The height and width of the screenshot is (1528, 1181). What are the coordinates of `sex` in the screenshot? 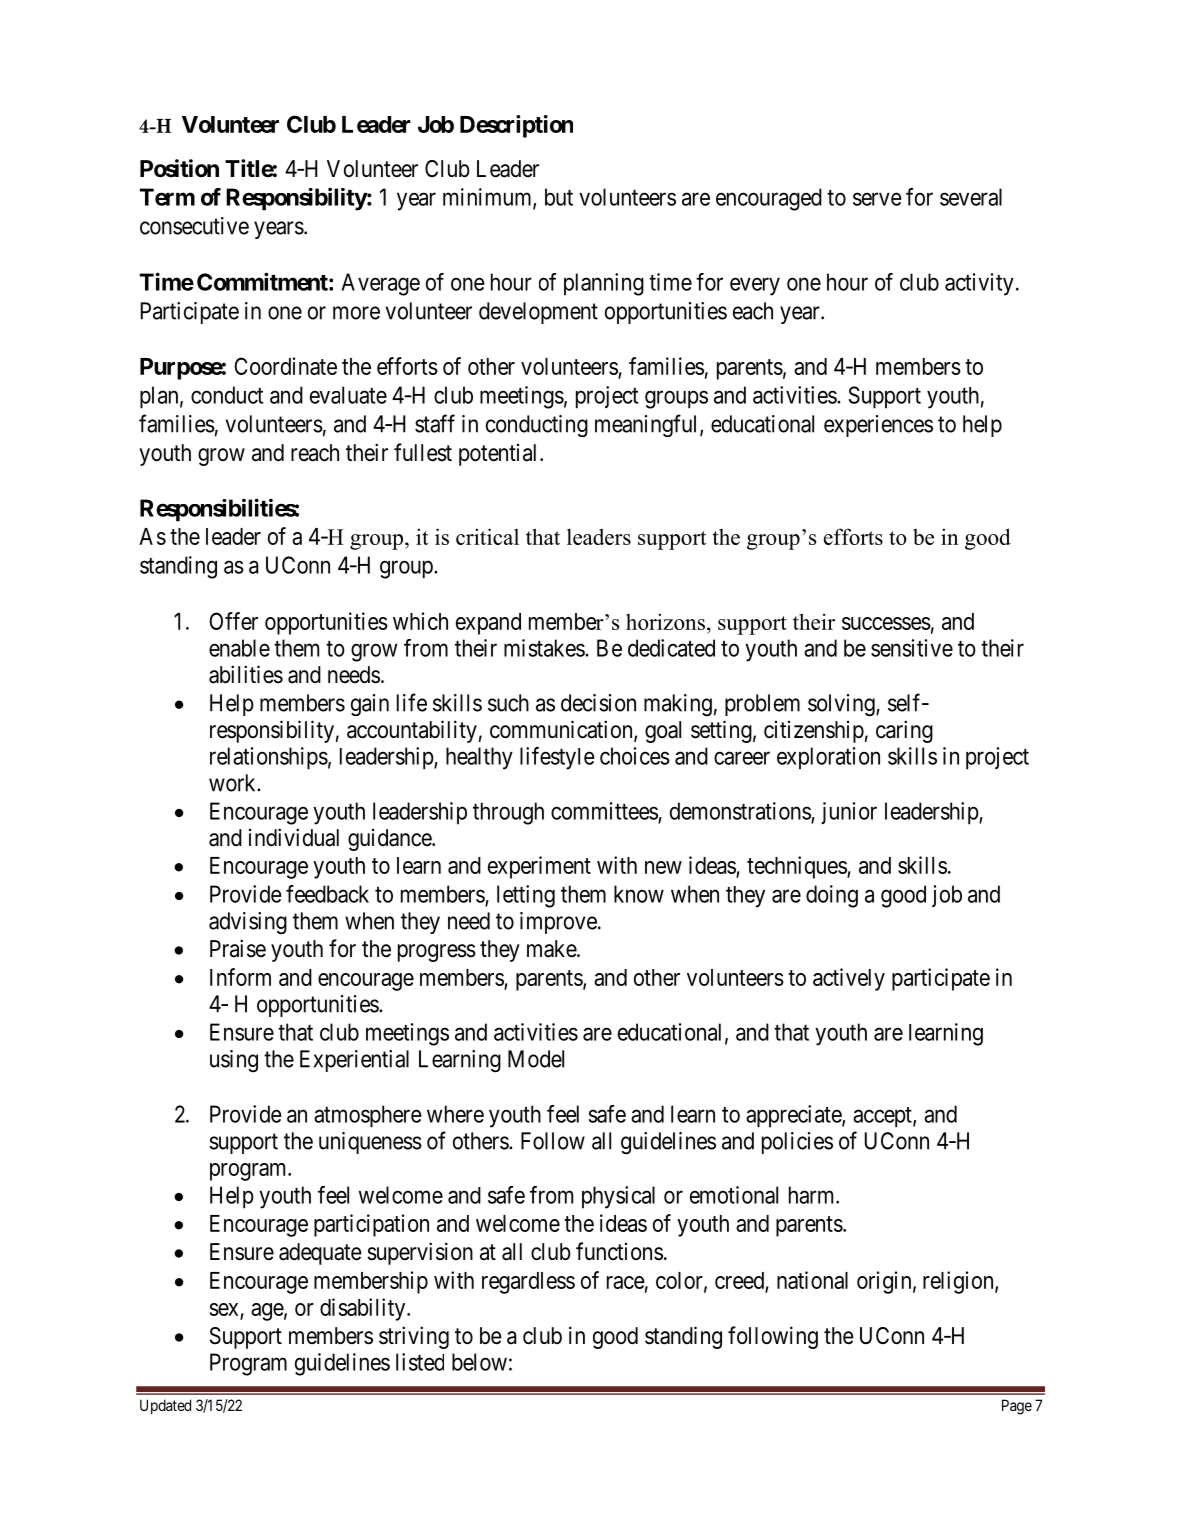 It's located at (224, 1309).
